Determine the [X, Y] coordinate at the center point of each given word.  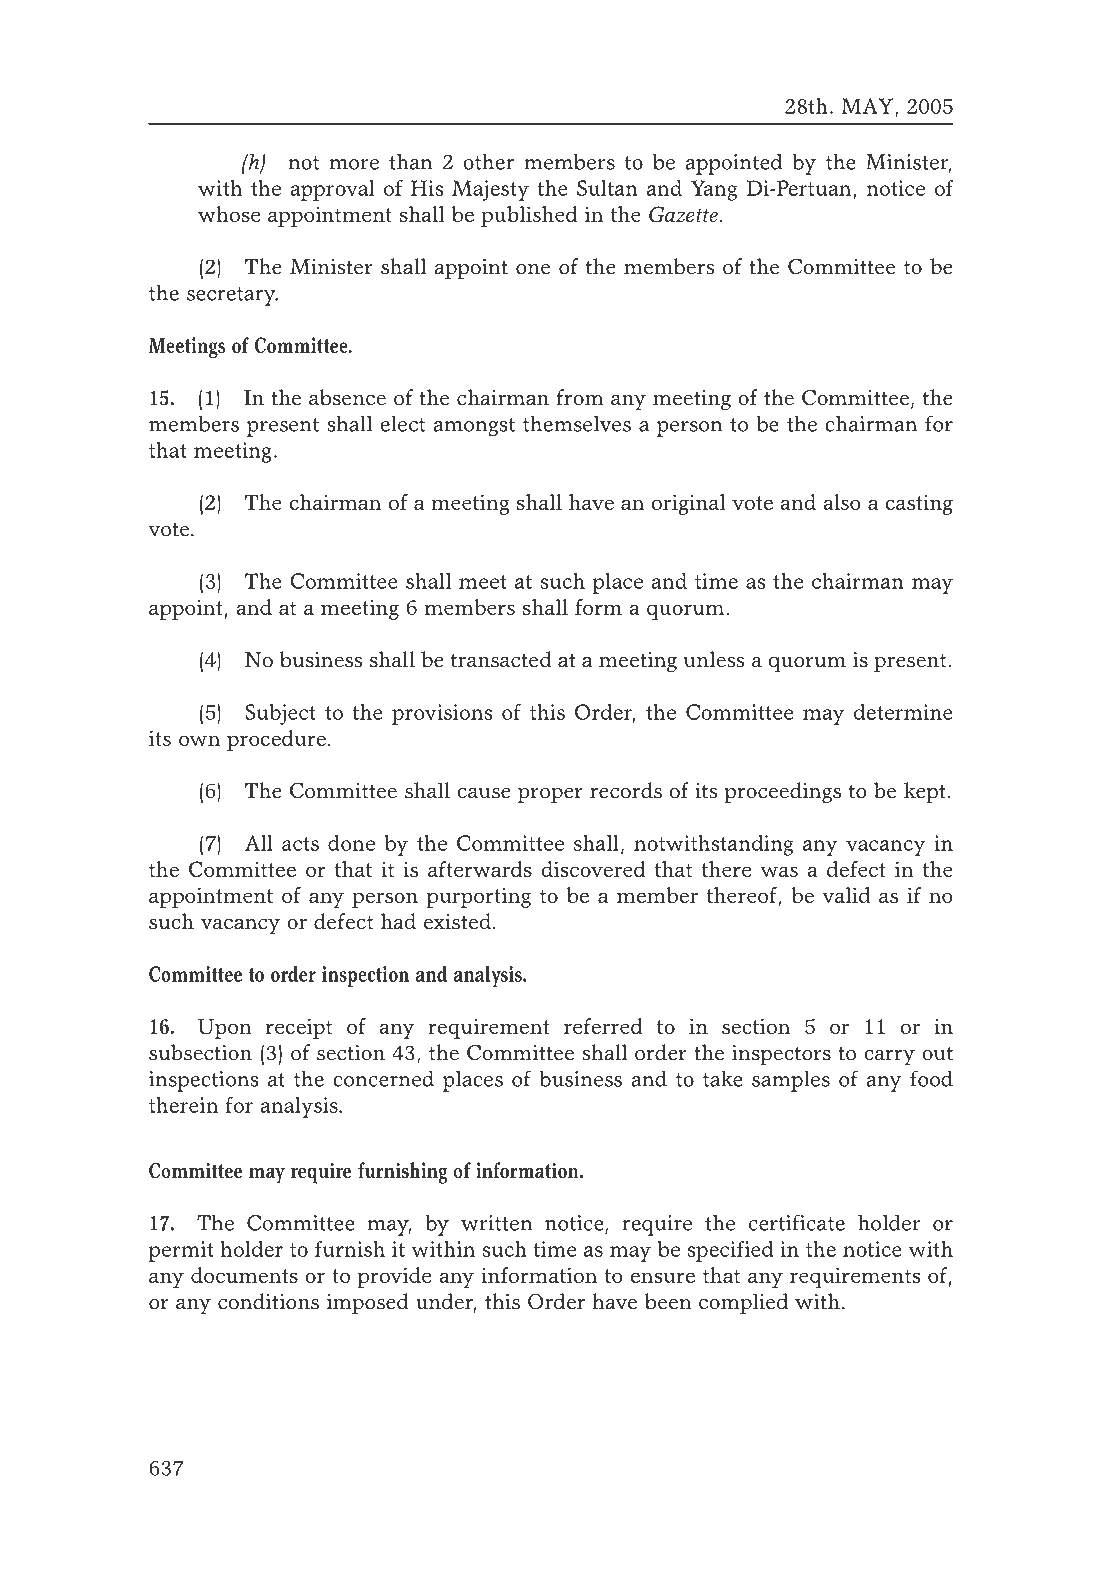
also [842, 502]
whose [229, 214]
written [496, 1223]
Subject [280, 714]
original [689, 504]
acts [300, 844]
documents [244, 1275]
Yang [714, 190]
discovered [594, 869]
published [529, 216]
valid [846, 895]
